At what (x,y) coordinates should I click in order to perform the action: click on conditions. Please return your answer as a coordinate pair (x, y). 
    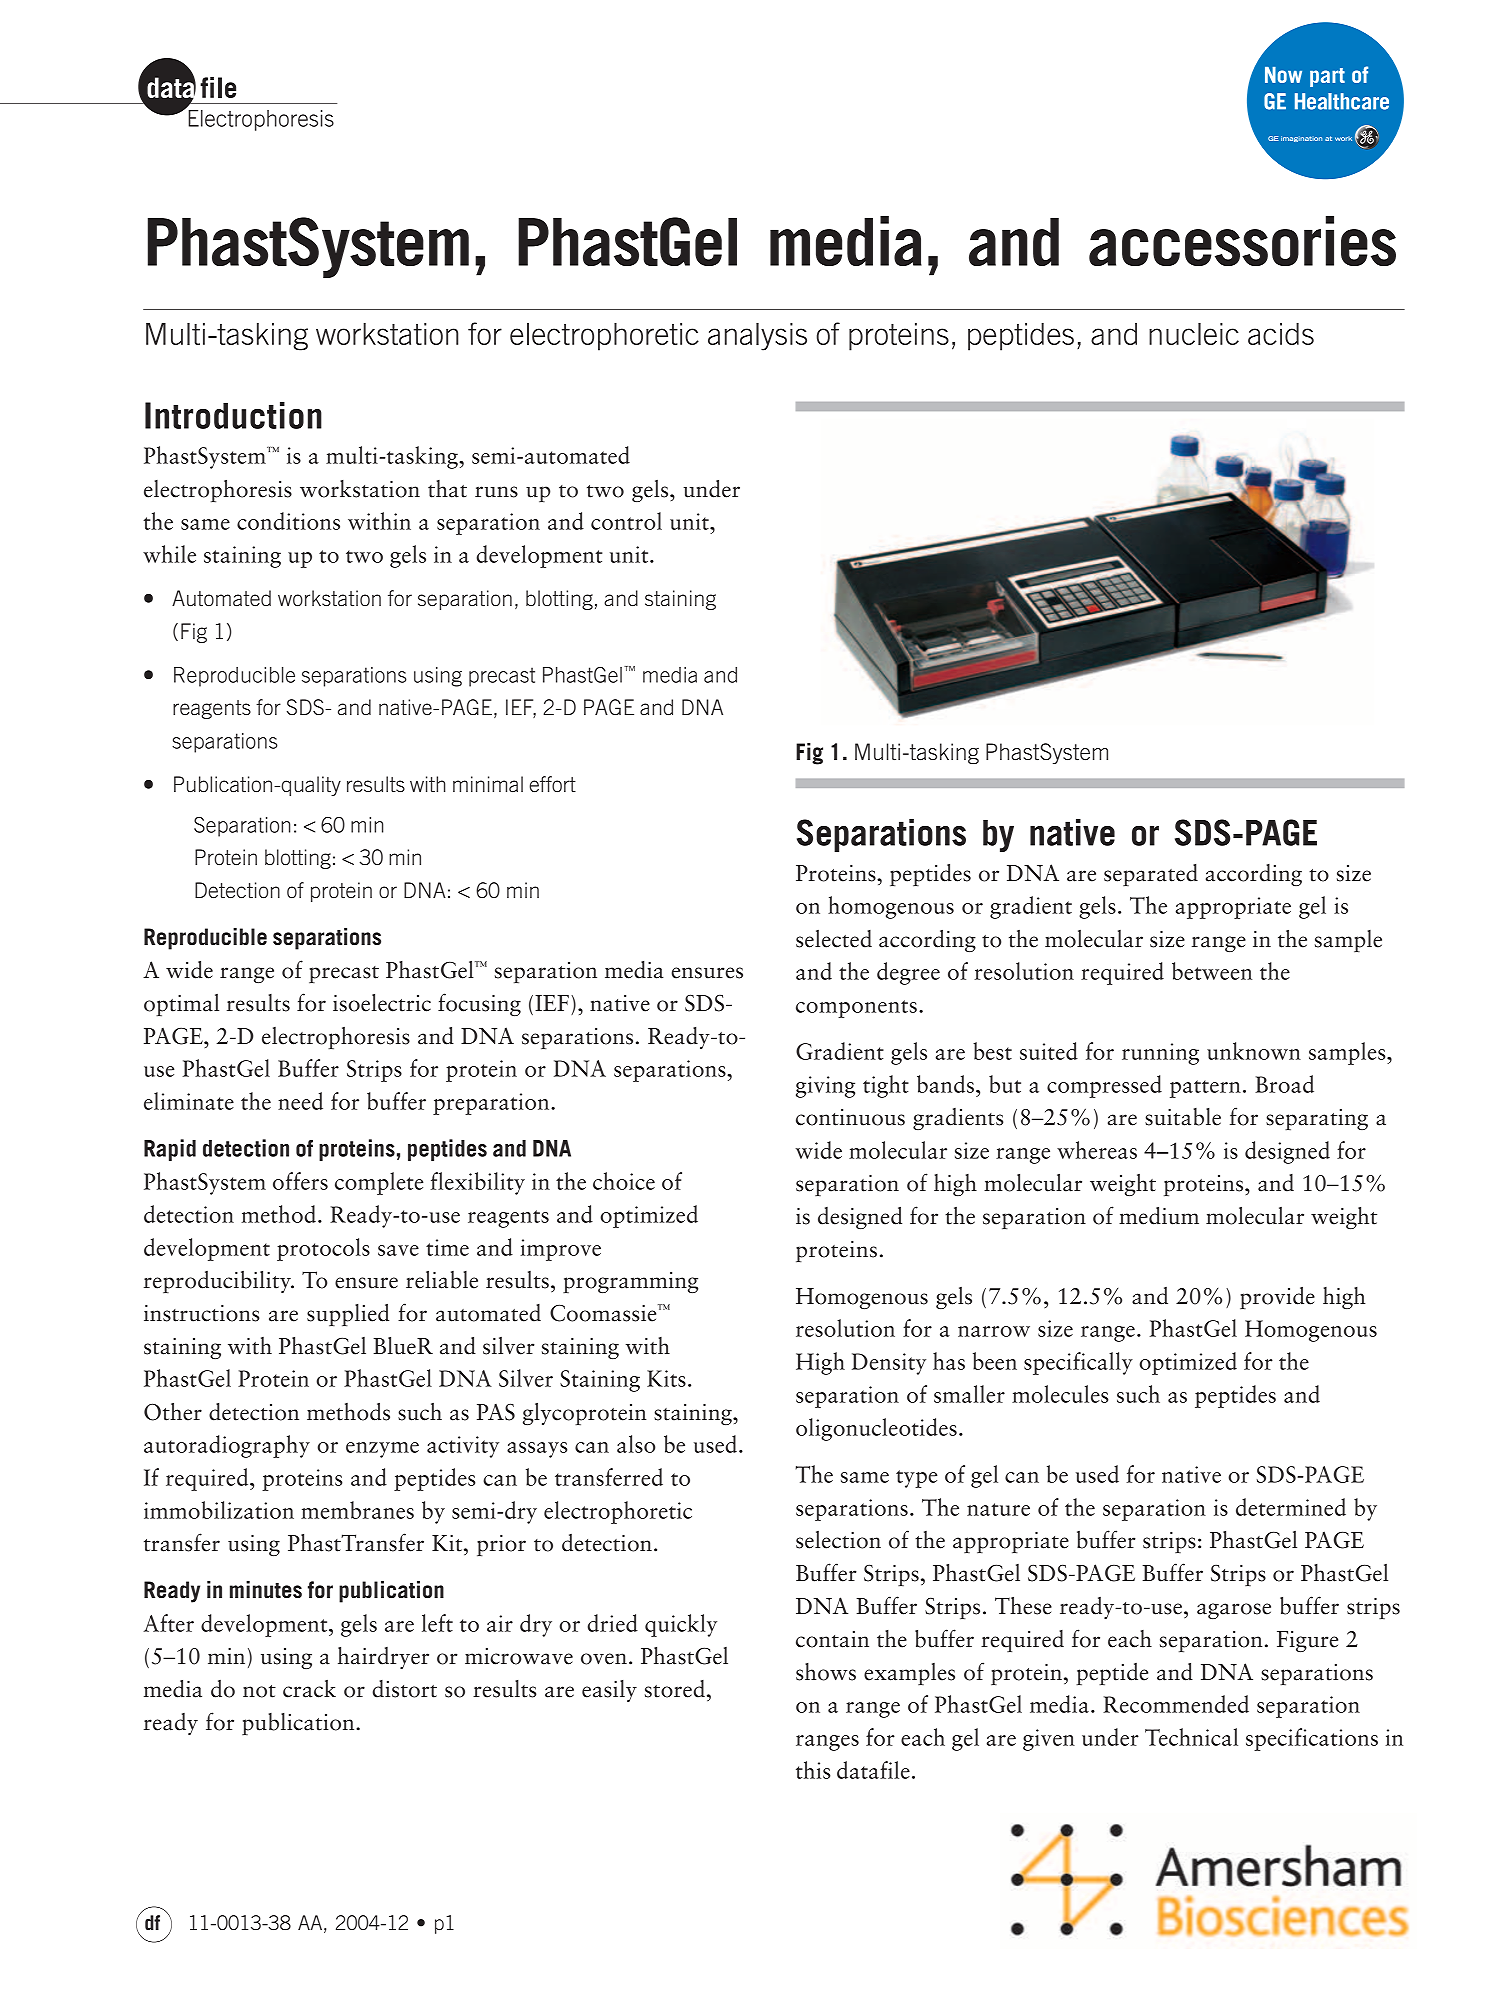
    Looking at the image, I should click on (288, 521).
